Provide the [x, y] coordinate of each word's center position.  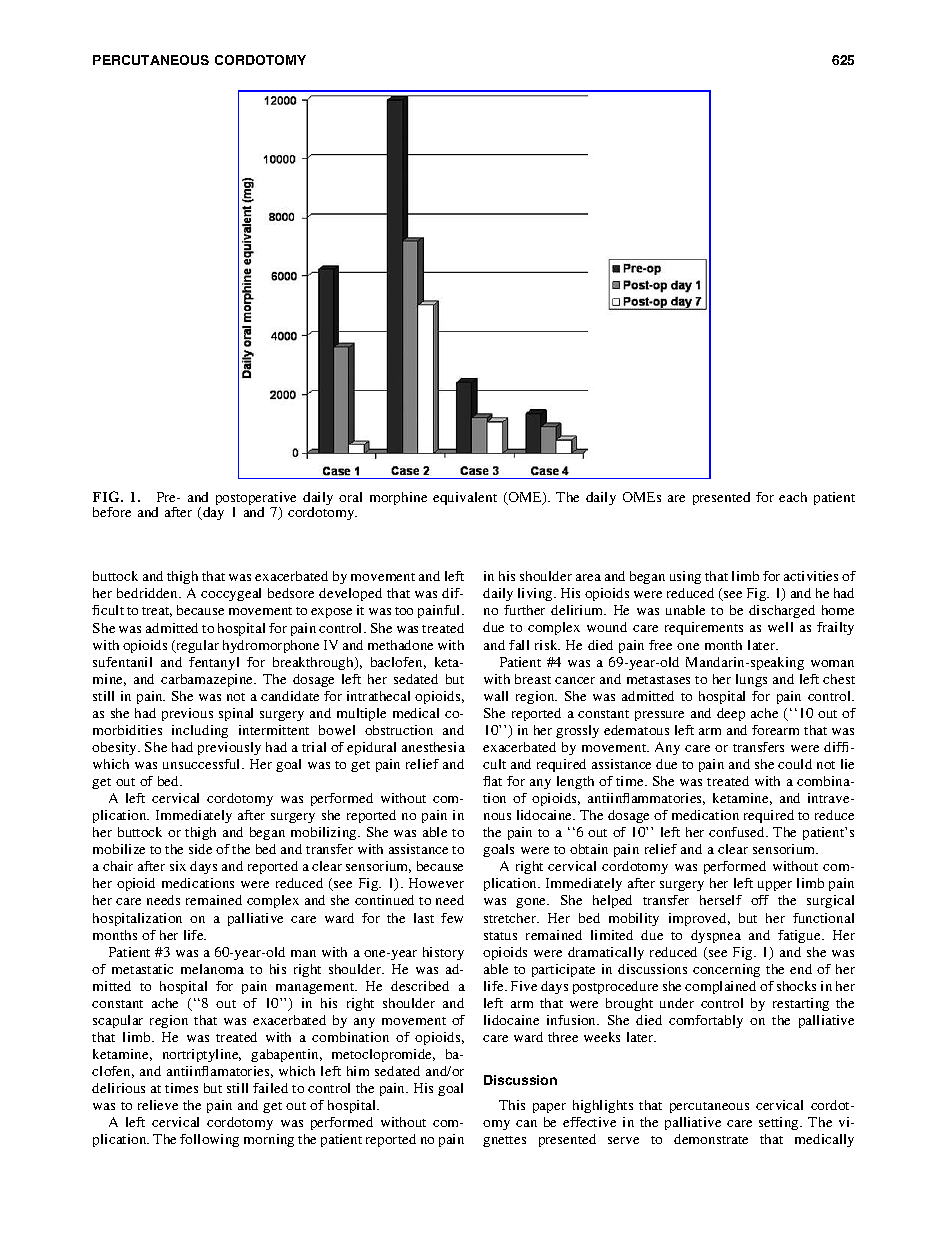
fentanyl [214, 663]
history [443, 953]
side [200, 849]
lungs [751, 680]
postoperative [256, 500]
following [209, 1140]
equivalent [465, 498]
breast [533, 679]
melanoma [212, 969]
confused [738, 832]
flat [492, 781]
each [793, 497]
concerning [726, 970]
